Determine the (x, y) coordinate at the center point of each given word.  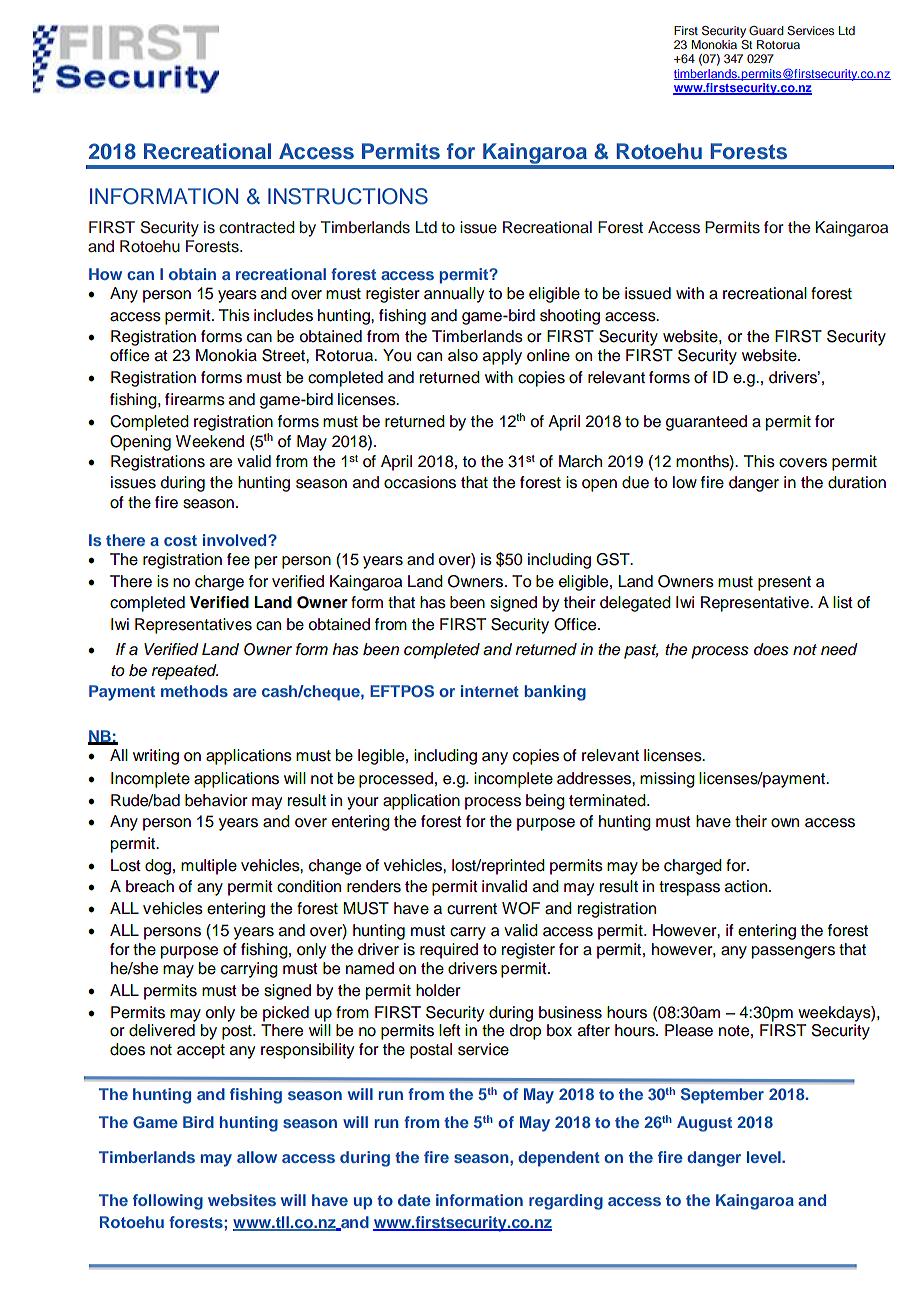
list (843, 602)
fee (238, 559)
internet (490, 691)
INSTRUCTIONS (348, 196)
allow (257, 1157)
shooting (570, 317)
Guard (766, 30)
